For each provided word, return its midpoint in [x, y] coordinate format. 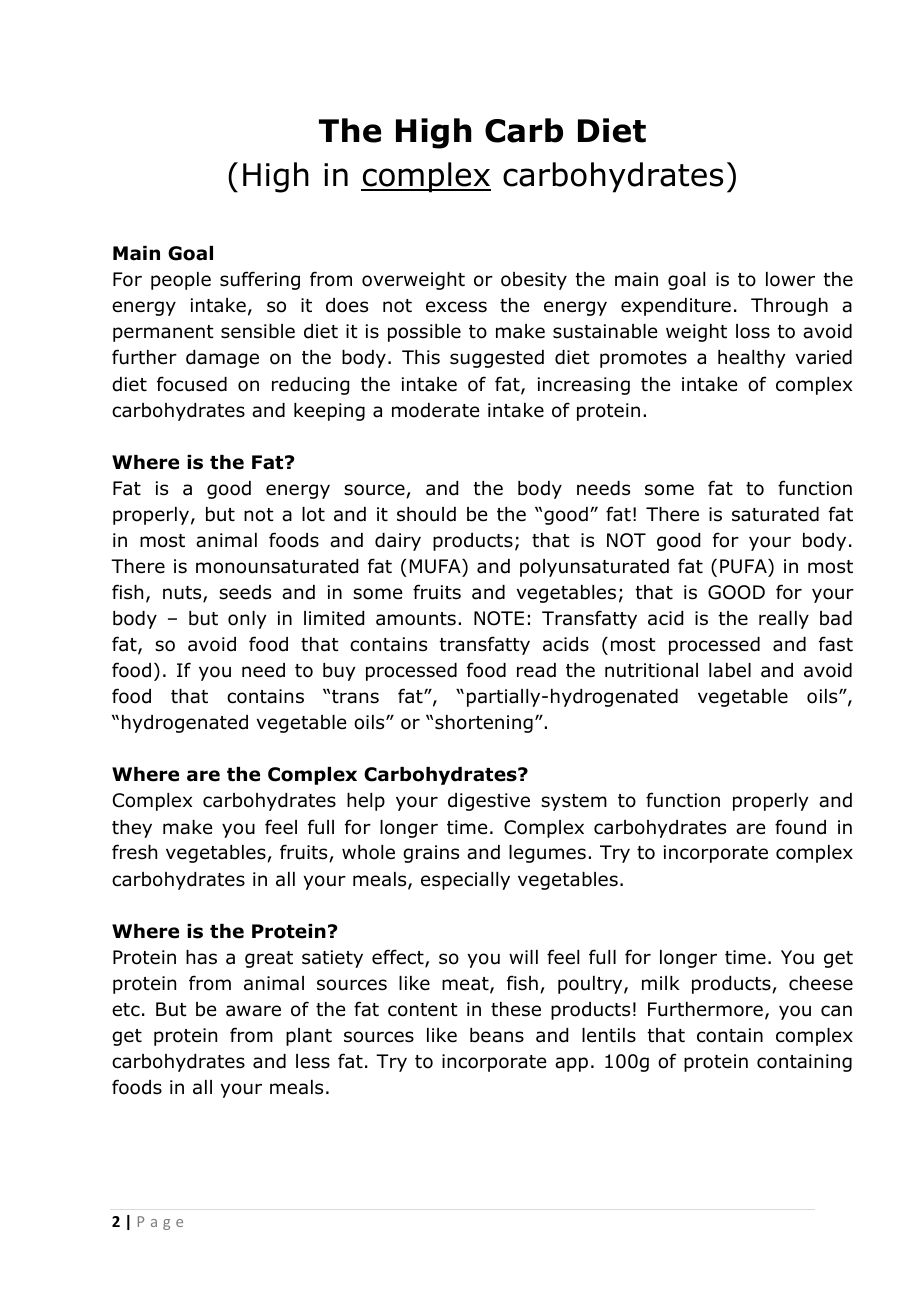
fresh [134, 852]
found [800, 827]
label [730, 670]
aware [253, 1011]
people [181, 281]
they [132, 829]
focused [192, 384]
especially [465, 881]
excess [456, 307]
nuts [183, 594]
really [784, 620]
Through [789, 307]
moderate [435, 410]
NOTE [499, 618]
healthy [751, 359]
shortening [484, 724]
